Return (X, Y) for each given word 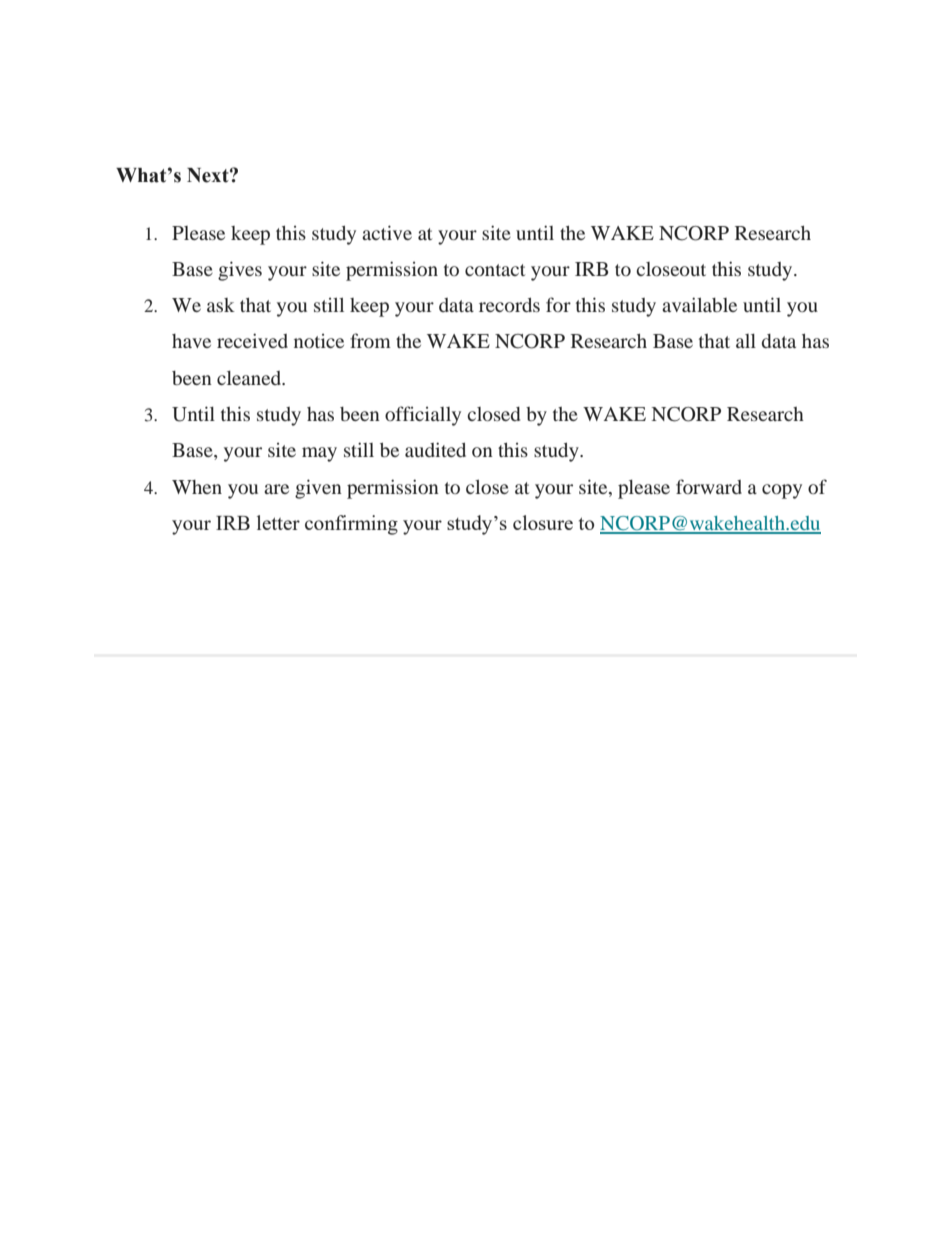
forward (709, 486)
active (387, 232)
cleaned (250, 378)
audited (435, 449)
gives (240, 271)
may (319, 454)
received (252, 340)
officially (423, 416)
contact (495, 270)
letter (278, 522)
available (699, 304)
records (509, 305)
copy (782, 491)
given (318, 489)
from (370, 340)
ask (221, 305)
